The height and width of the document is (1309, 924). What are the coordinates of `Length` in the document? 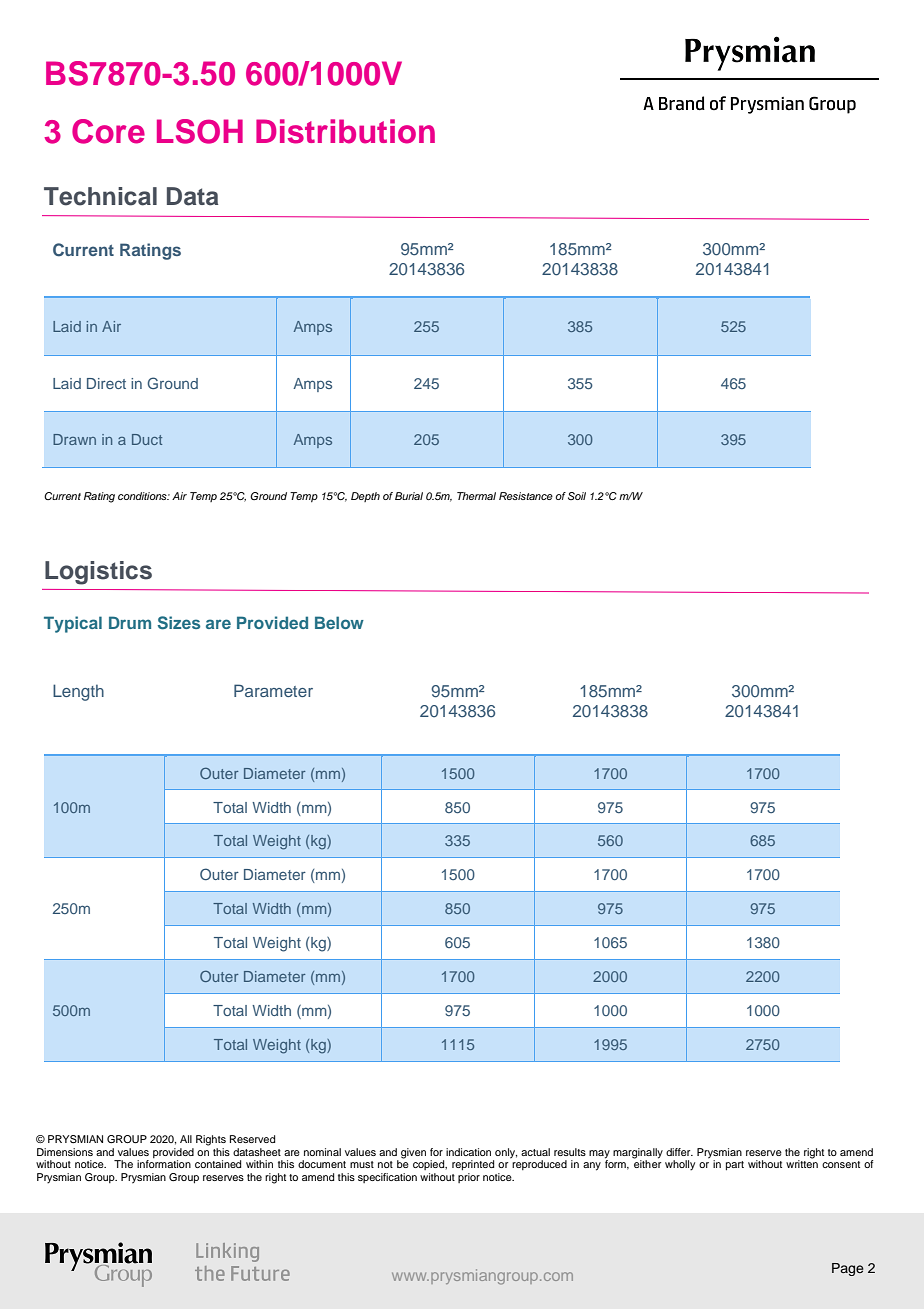 It's located at (78, 692).
